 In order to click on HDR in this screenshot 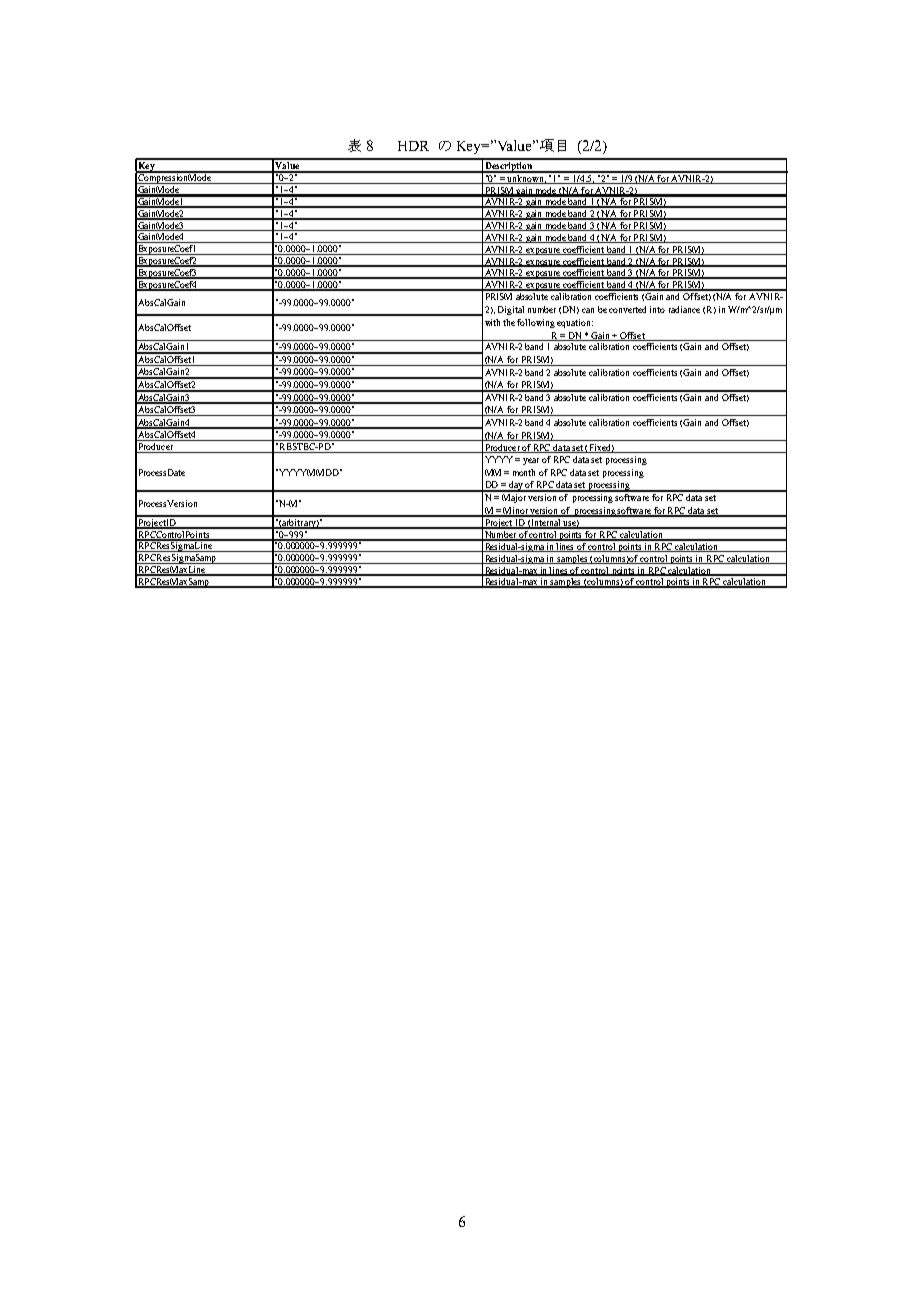, I will do `click(413, 146)`.
